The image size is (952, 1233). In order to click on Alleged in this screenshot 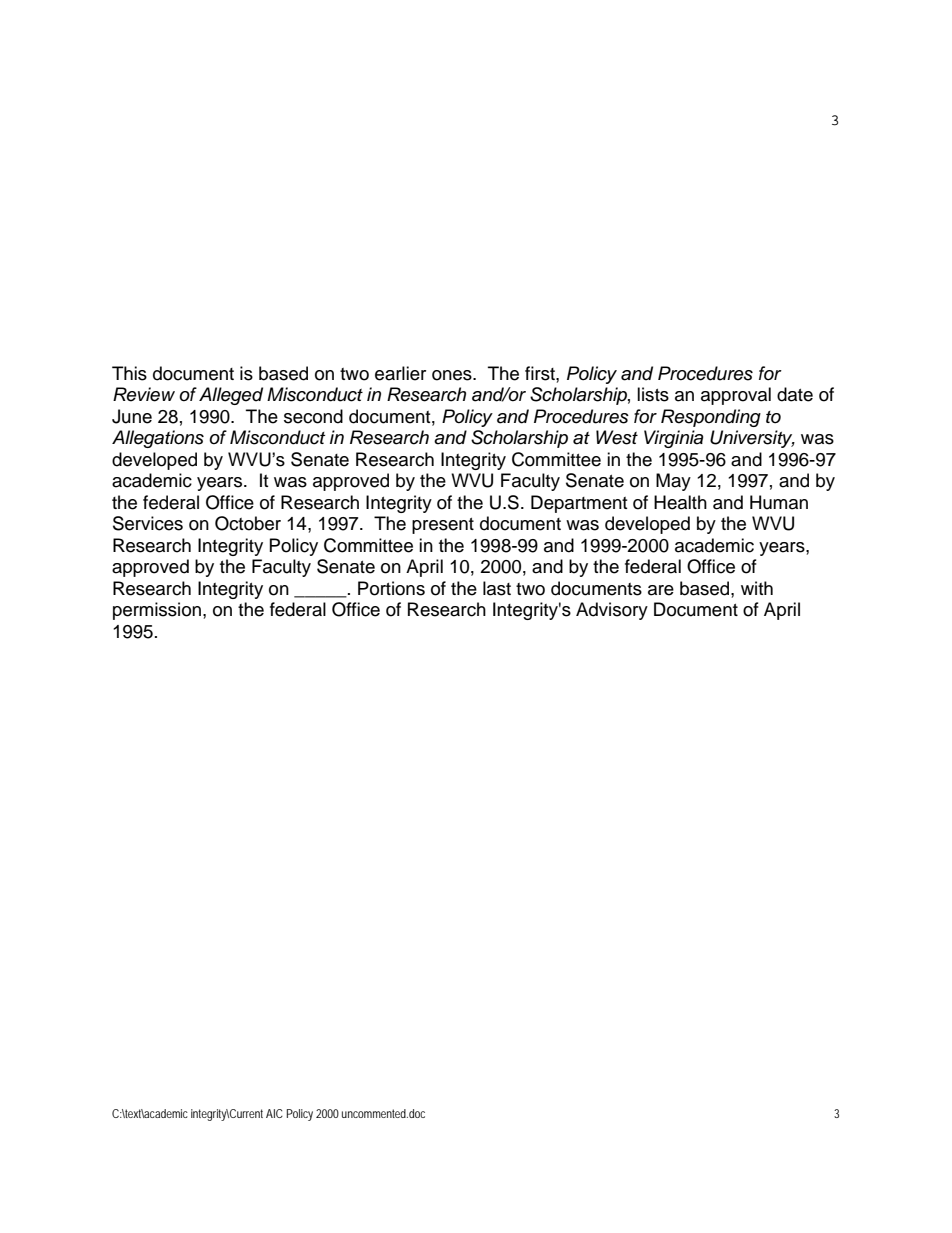, I will do `click(231, 396)`.
